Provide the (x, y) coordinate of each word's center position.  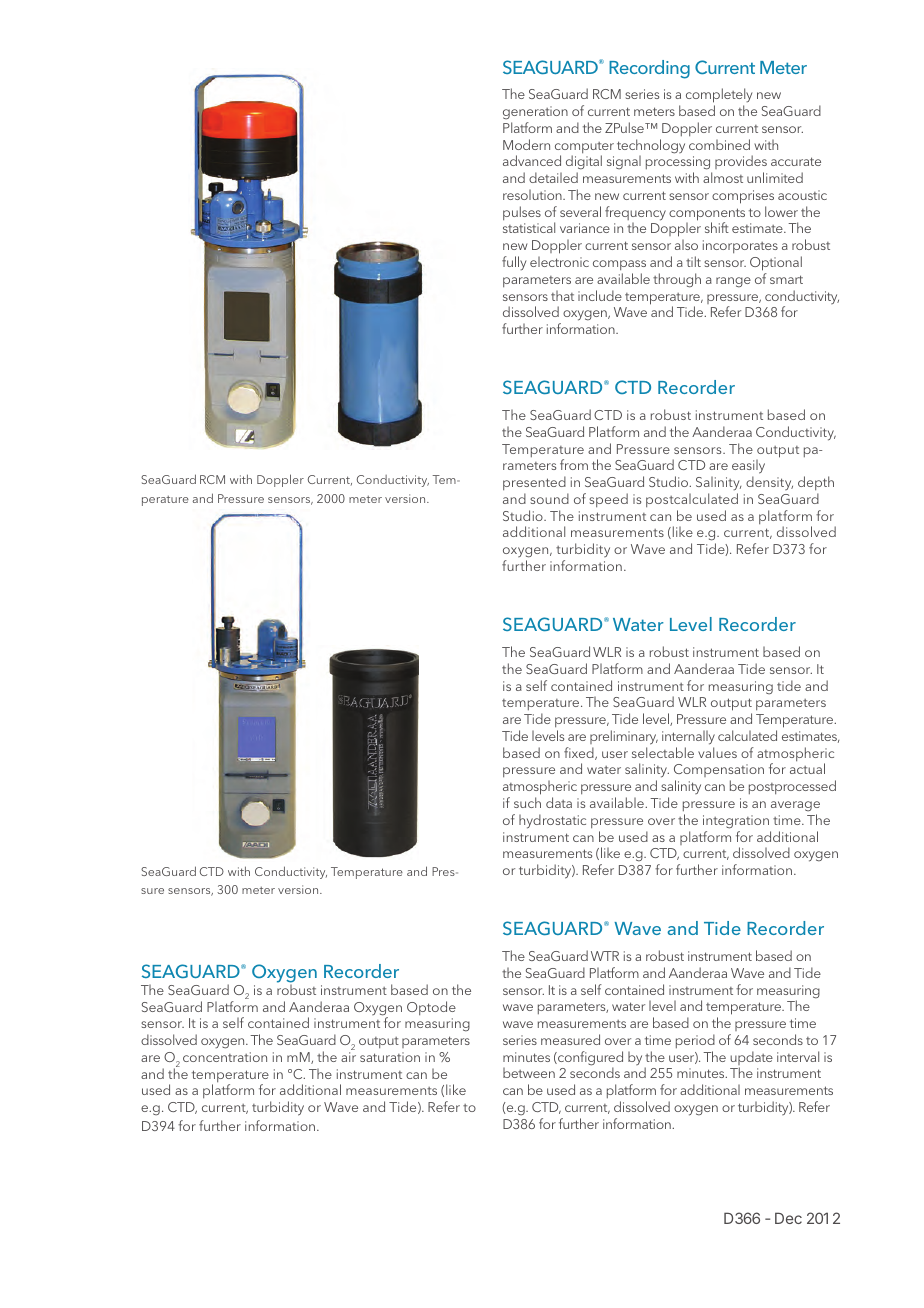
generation (535, 113)
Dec (788, 1218)
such (527, 802)
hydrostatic (552, 821)
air (348, 1057)
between (529, 1073)
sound (549, 498)
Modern (526, 144)
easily (748, 468)
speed (608, 500)
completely (719, 95)
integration (736, 822)
